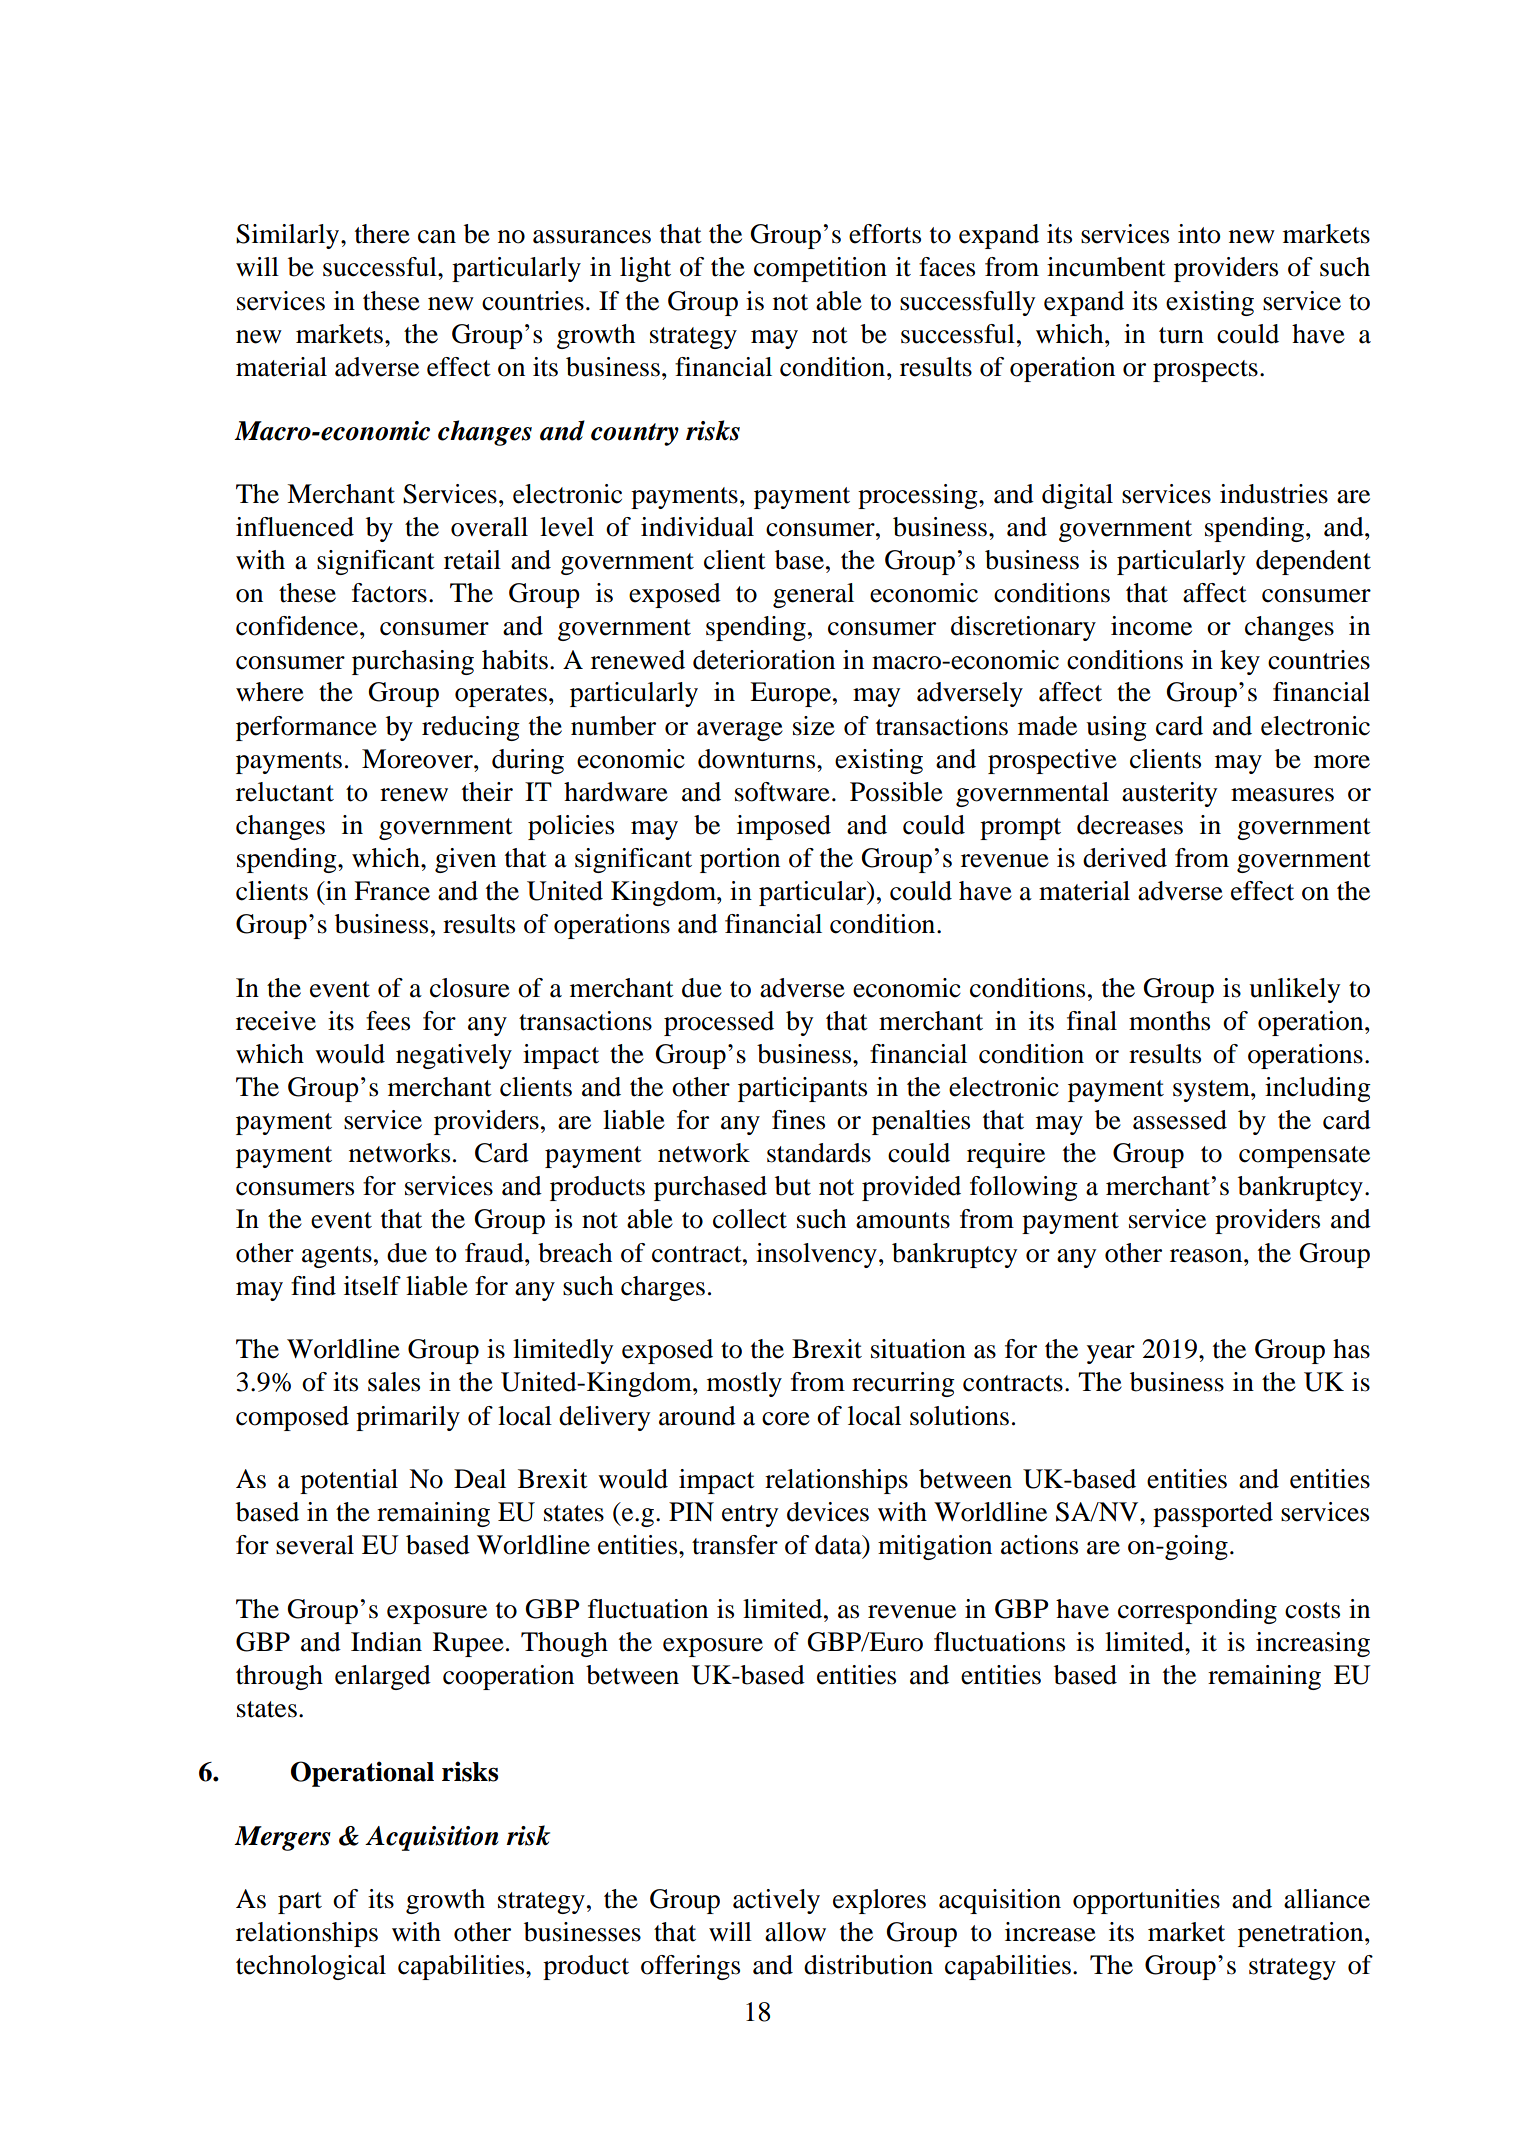  I want to click on austerity, so click(1169, 794).
